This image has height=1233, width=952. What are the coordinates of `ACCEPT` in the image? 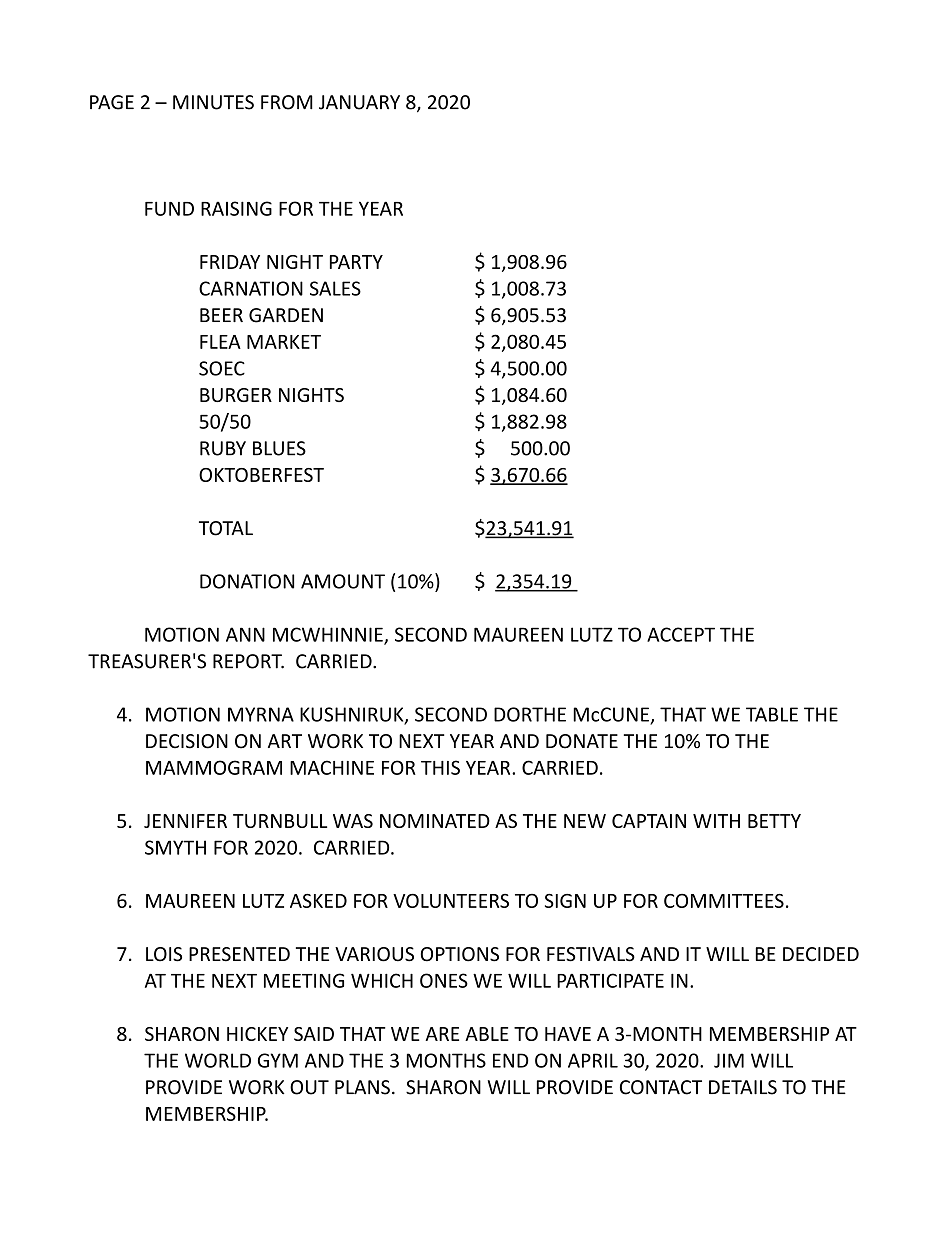 It's located at (681, 634).
